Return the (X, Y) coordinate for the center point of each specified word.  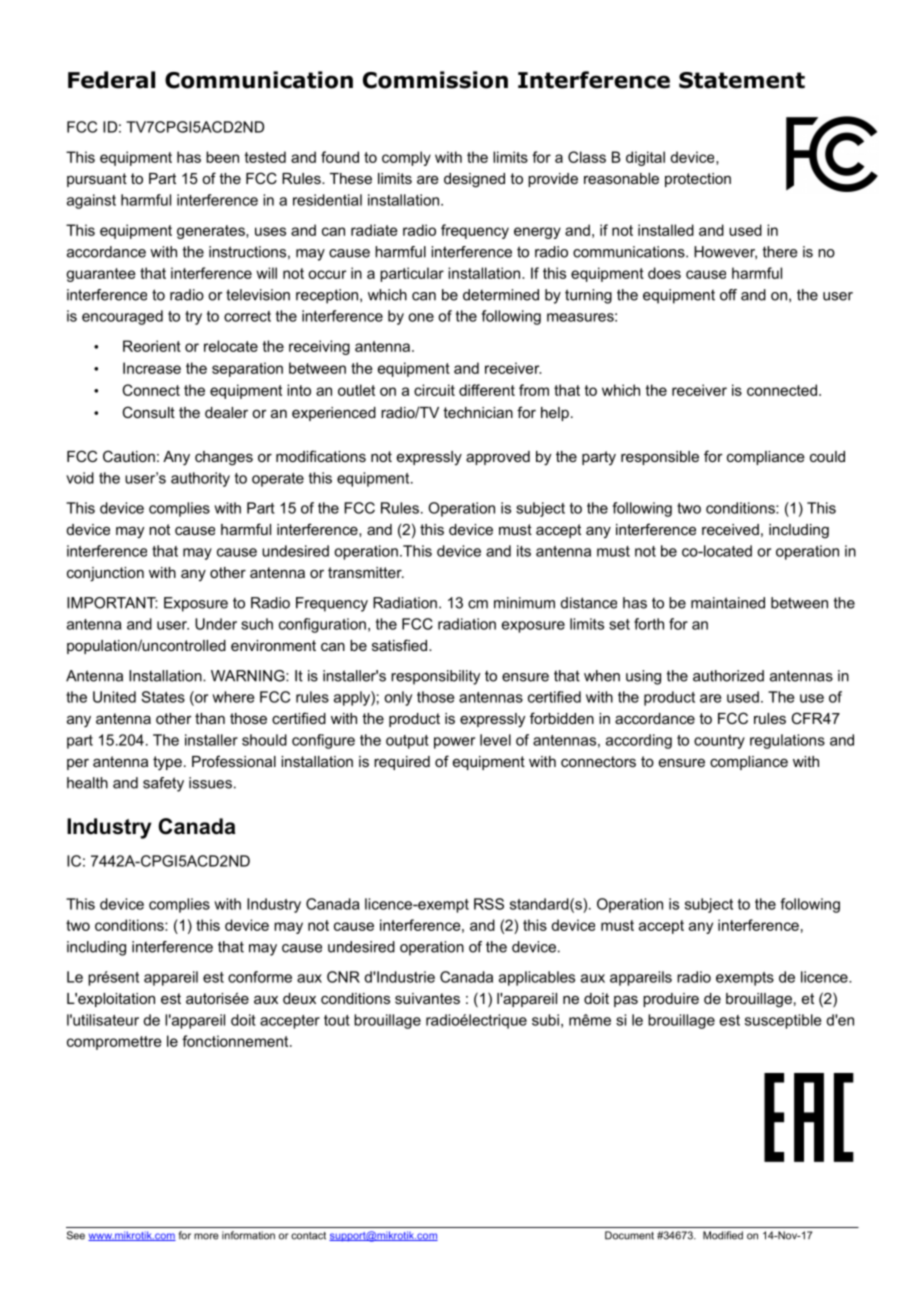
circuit (434, 390)
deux (299, 998)
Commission (435, 80)
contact (308, 1236)
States (163, 697)
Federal (111, 80)
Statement (742, 80)
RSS (489, 904)
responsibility (435, 677)
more (206, 1236)
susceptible (783, 1021)
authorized (728, 676)
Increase (152, 368)
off (728, 295)
